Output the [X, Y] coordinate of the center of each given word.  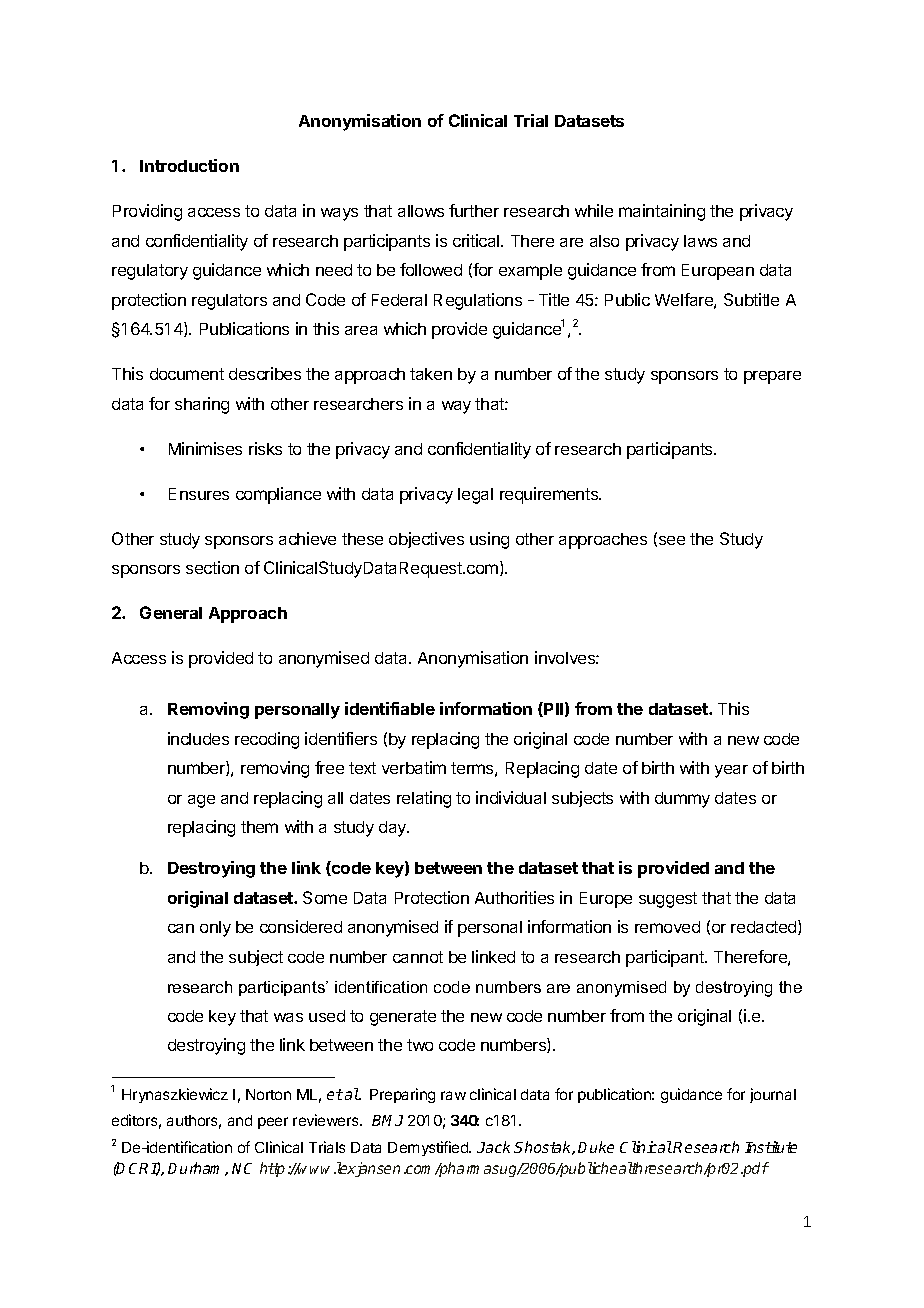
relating [424, 799]
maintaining [662, 212]
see [672, 540]
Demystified [429, 1148]
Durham [197, 1169]
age [201, 801]
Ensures [199, 494]
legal [475, 496]
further [474, 210]
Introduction [189, 165]
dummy [682, 800]
